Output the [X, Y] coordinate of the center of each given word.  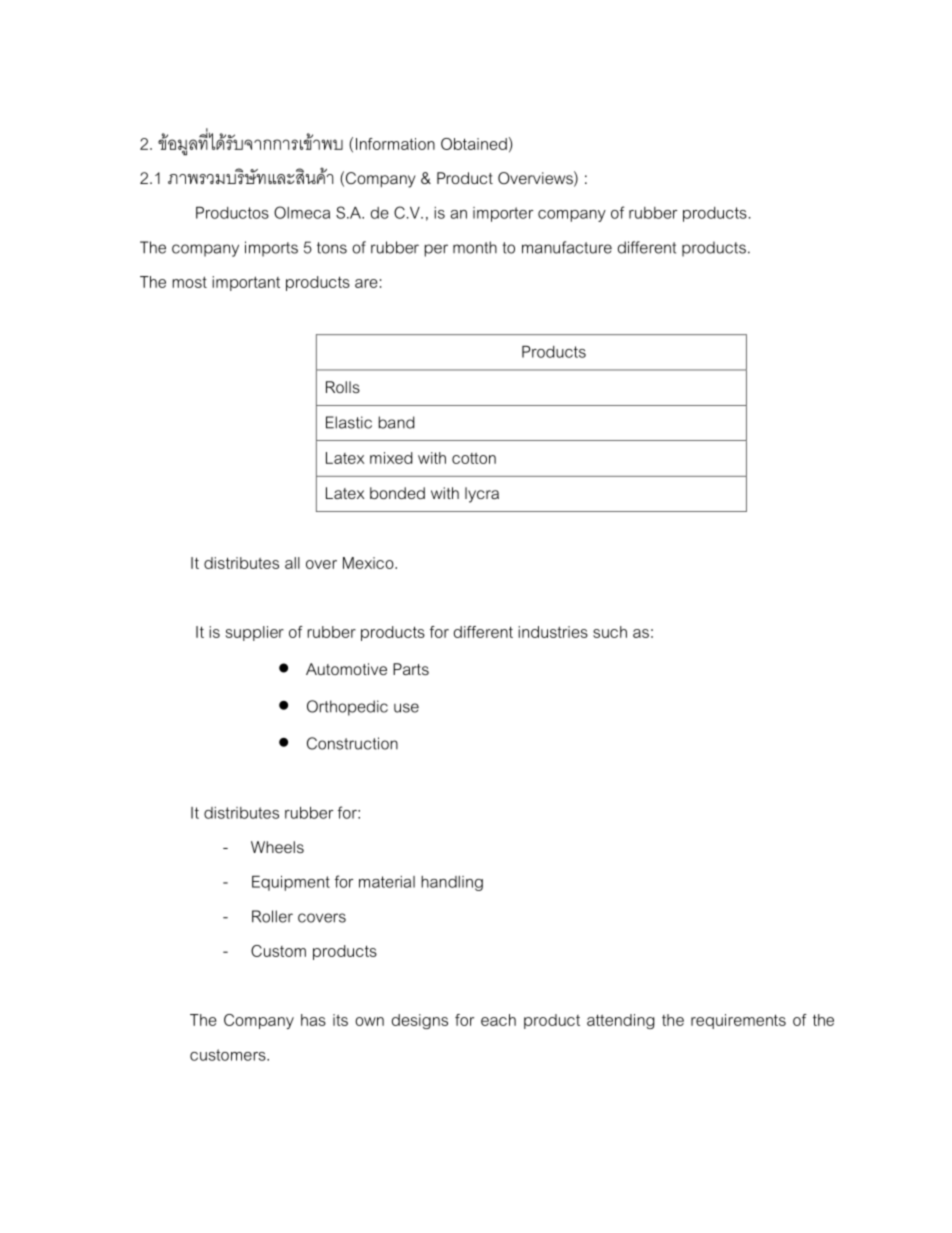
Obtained [474, 144]
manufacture [567, 247]
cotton [474, 458]
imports [271, 249]
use [406, 708]
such [610, 632]
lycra [482, 495]
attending [621, 1021]
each [498, 1020]
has [313, 1020]
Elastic [349, 422]
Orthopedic [347, 708]
